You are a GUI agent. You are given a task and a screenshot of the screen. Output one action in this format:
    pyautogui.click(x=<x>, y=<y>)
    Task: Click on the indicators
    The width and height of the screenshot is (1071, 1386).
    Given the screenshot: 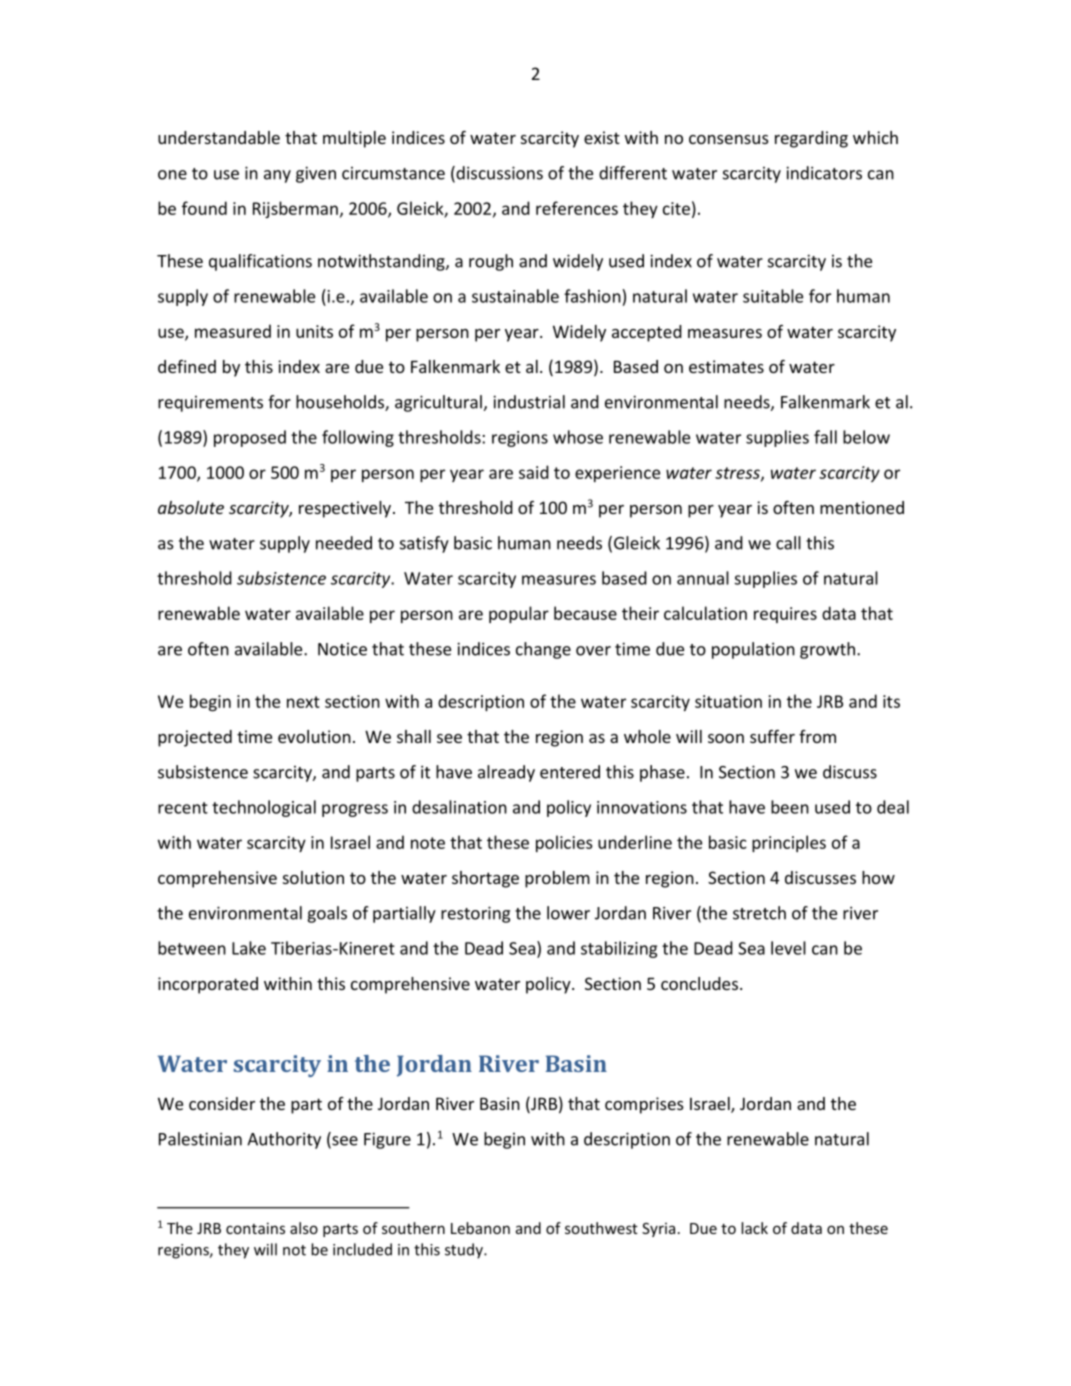 What is the action you would take?
    pyautogui.click(x=824, y=173)
